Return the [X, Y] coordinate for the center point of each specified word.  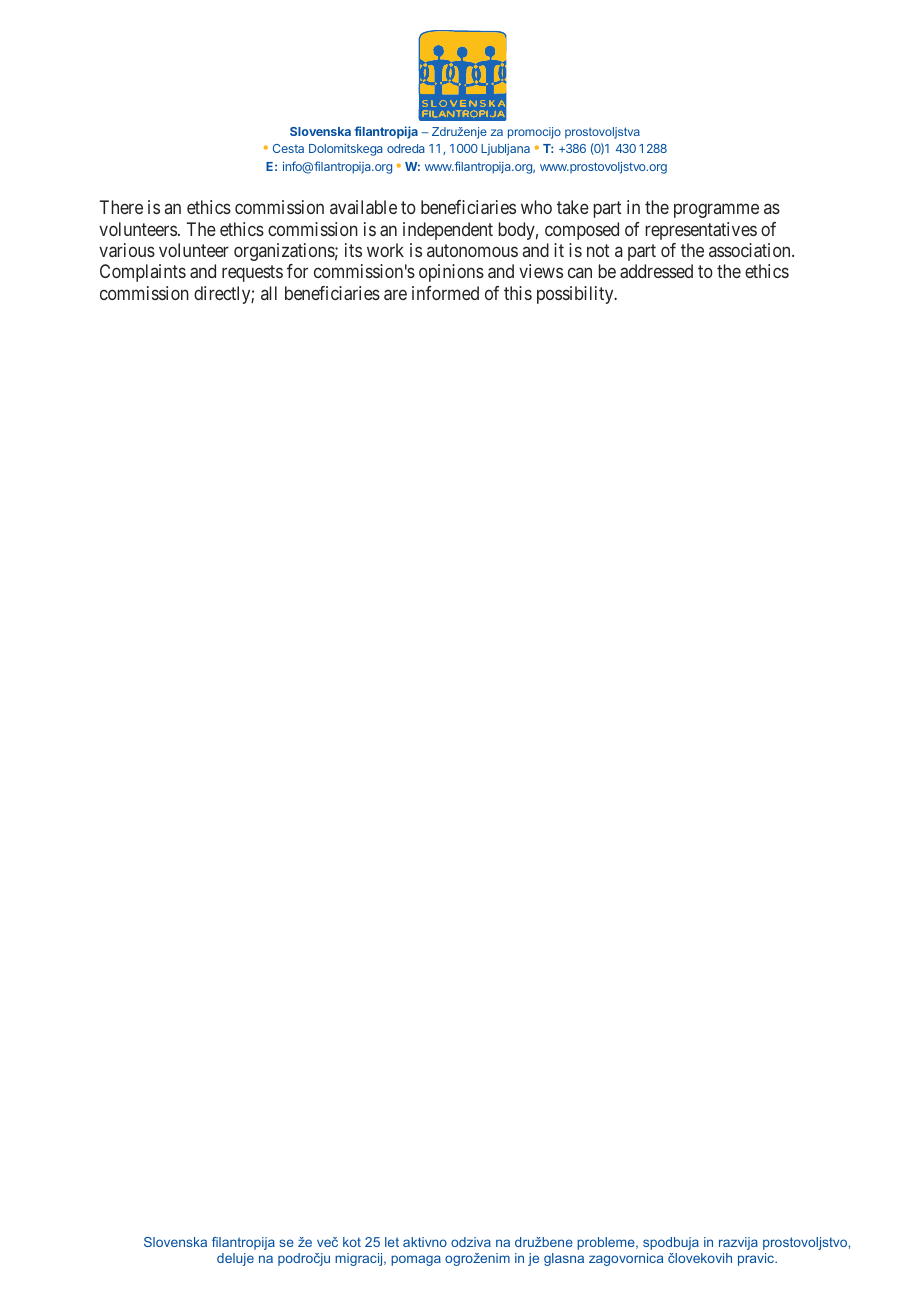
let [392, 1242]
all [269, 293]
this [518, 293]
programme [716, 211]
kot [352, 1242]
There [121, 207]
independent [448, 231]
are [395, 294]
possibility [576, 295]
